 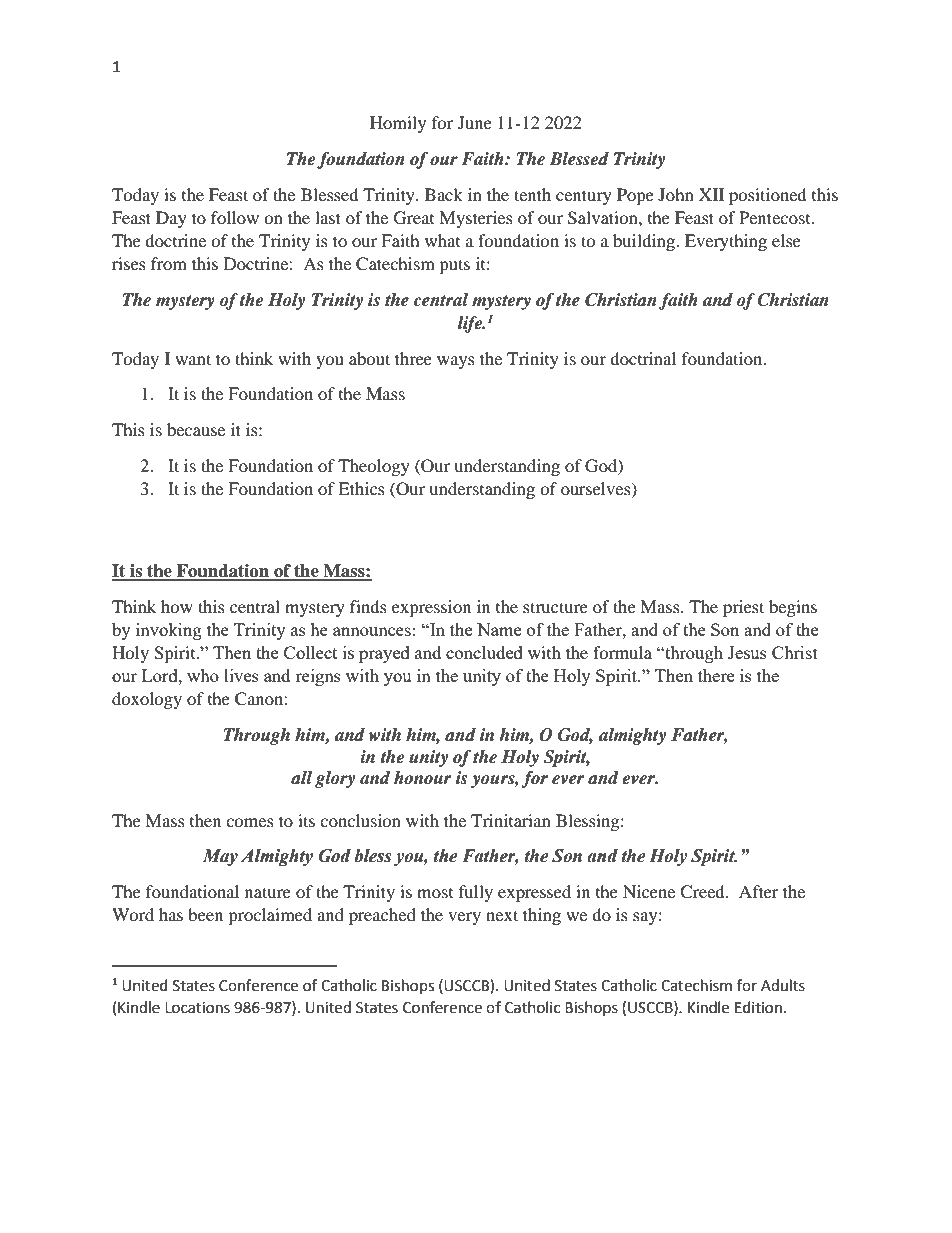 I want to click on June, so click(x=475, y=122).
